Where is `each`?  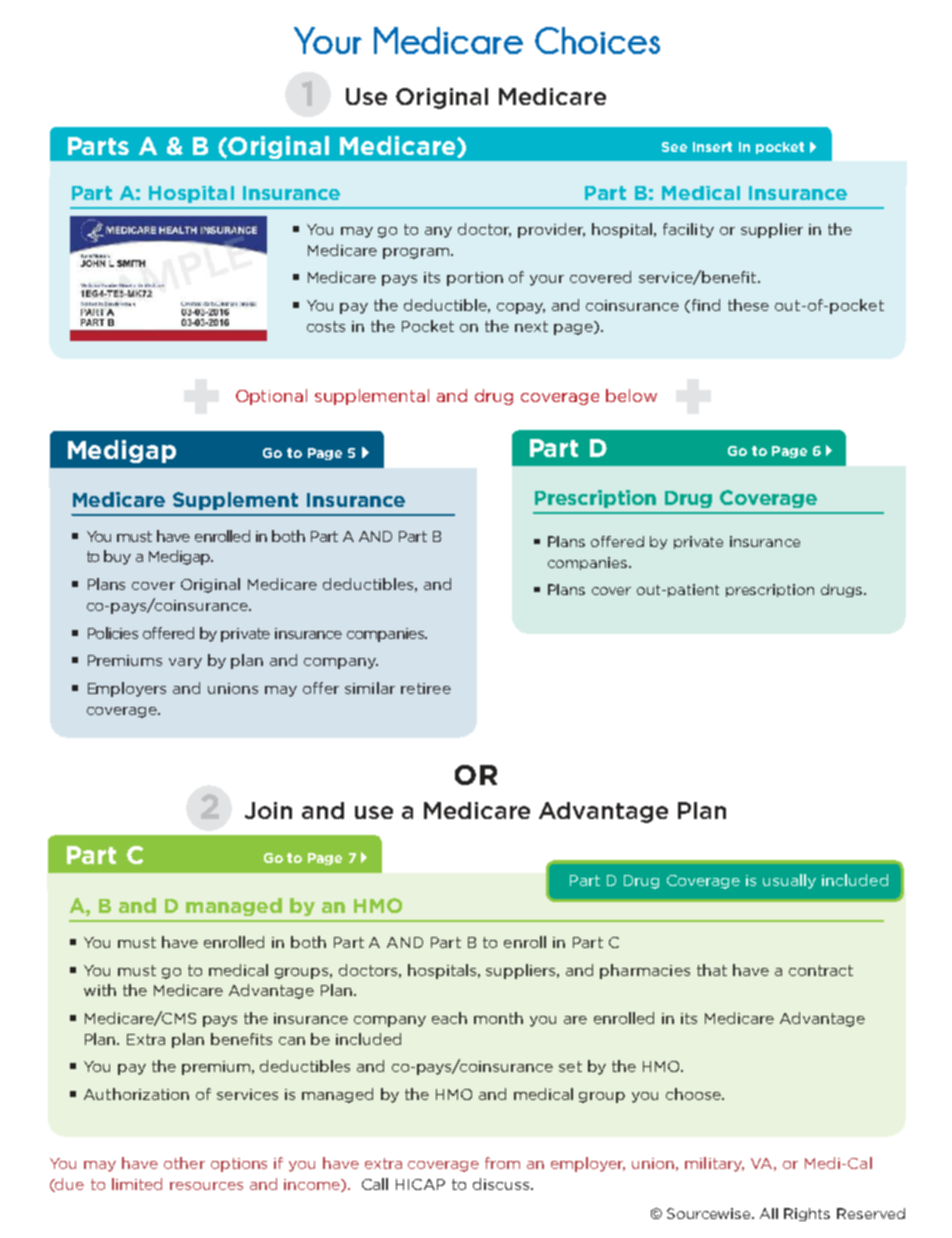
each is located at coordinates (449, 1018).
